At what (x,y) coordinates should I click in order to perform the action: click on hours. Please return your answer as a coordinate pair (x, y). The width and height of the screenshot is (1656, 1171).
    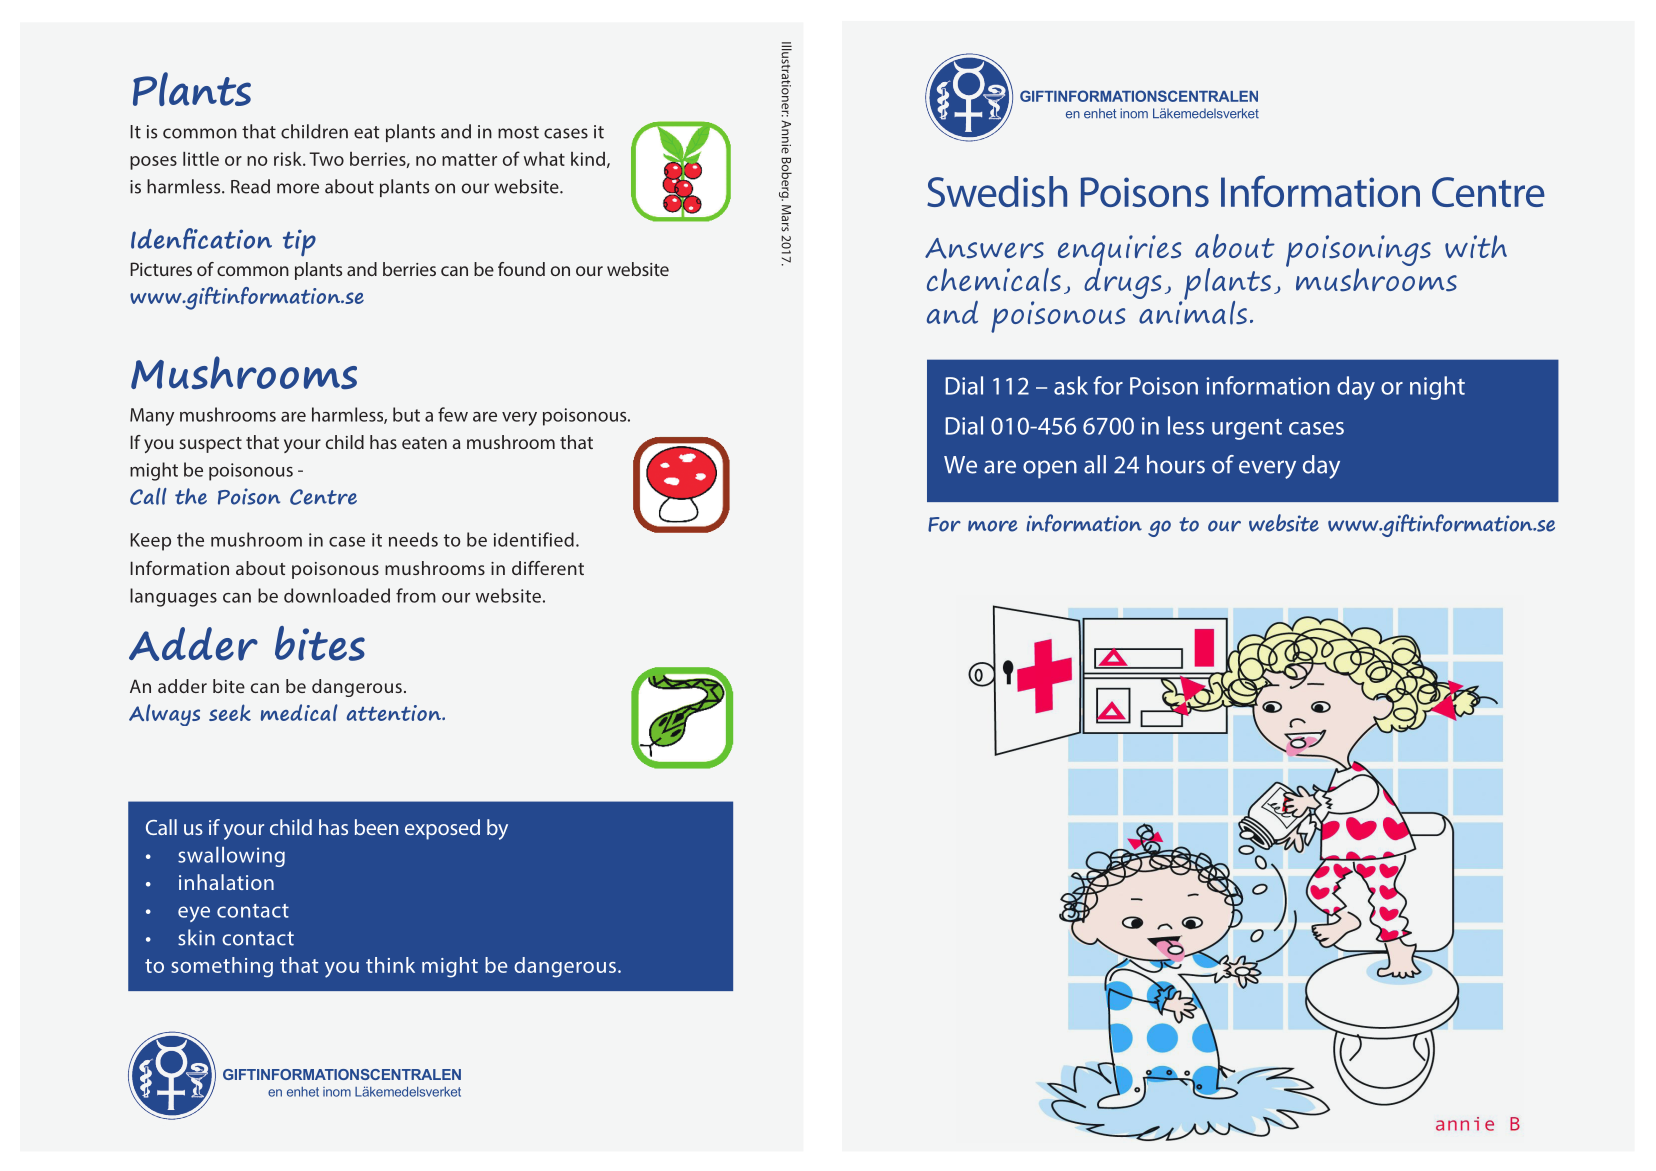
    Looking at the image, I should click on (1176, 464).
